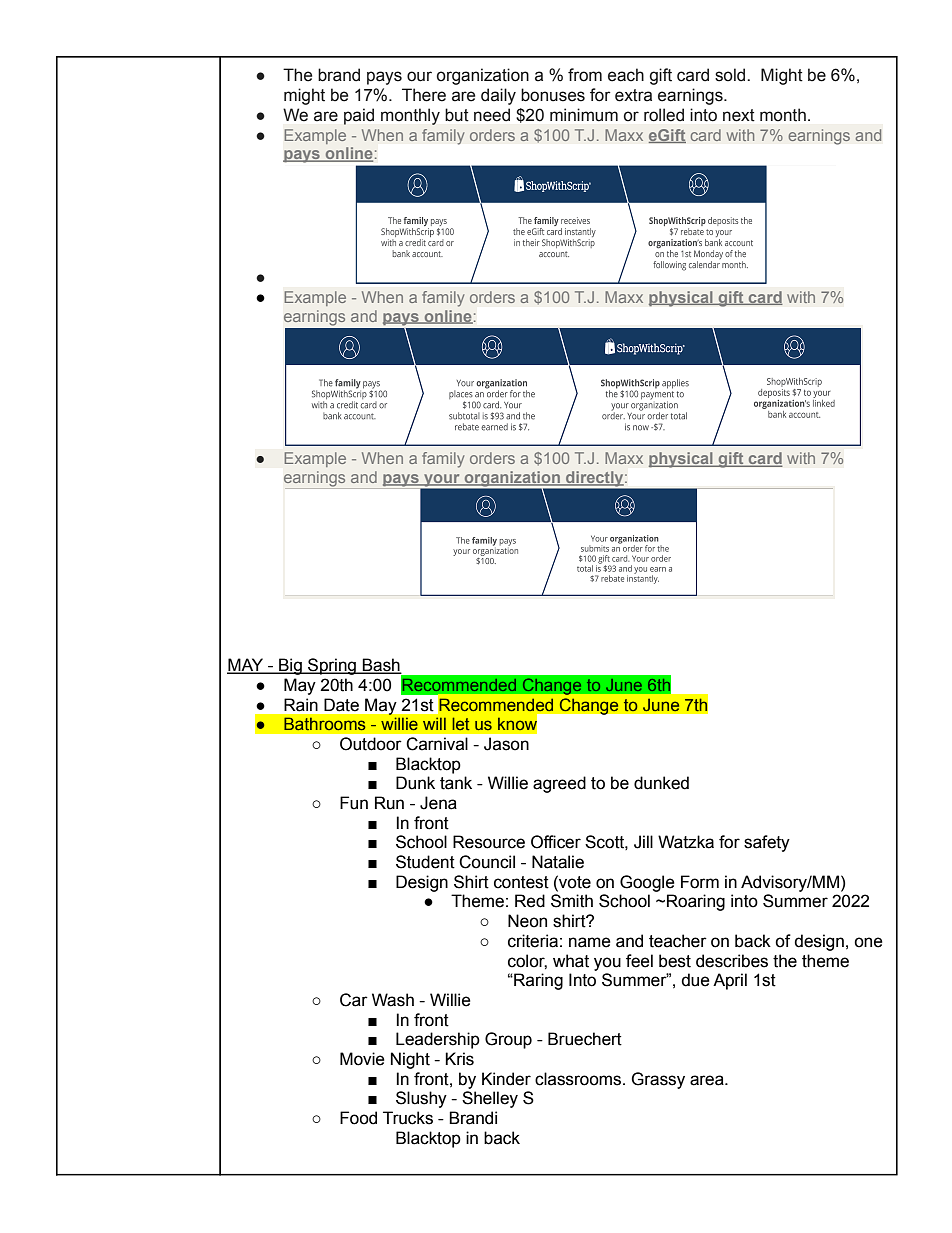 The width and height of the image is (952, 1233). I want to click on Bash, so click(381, 666).
